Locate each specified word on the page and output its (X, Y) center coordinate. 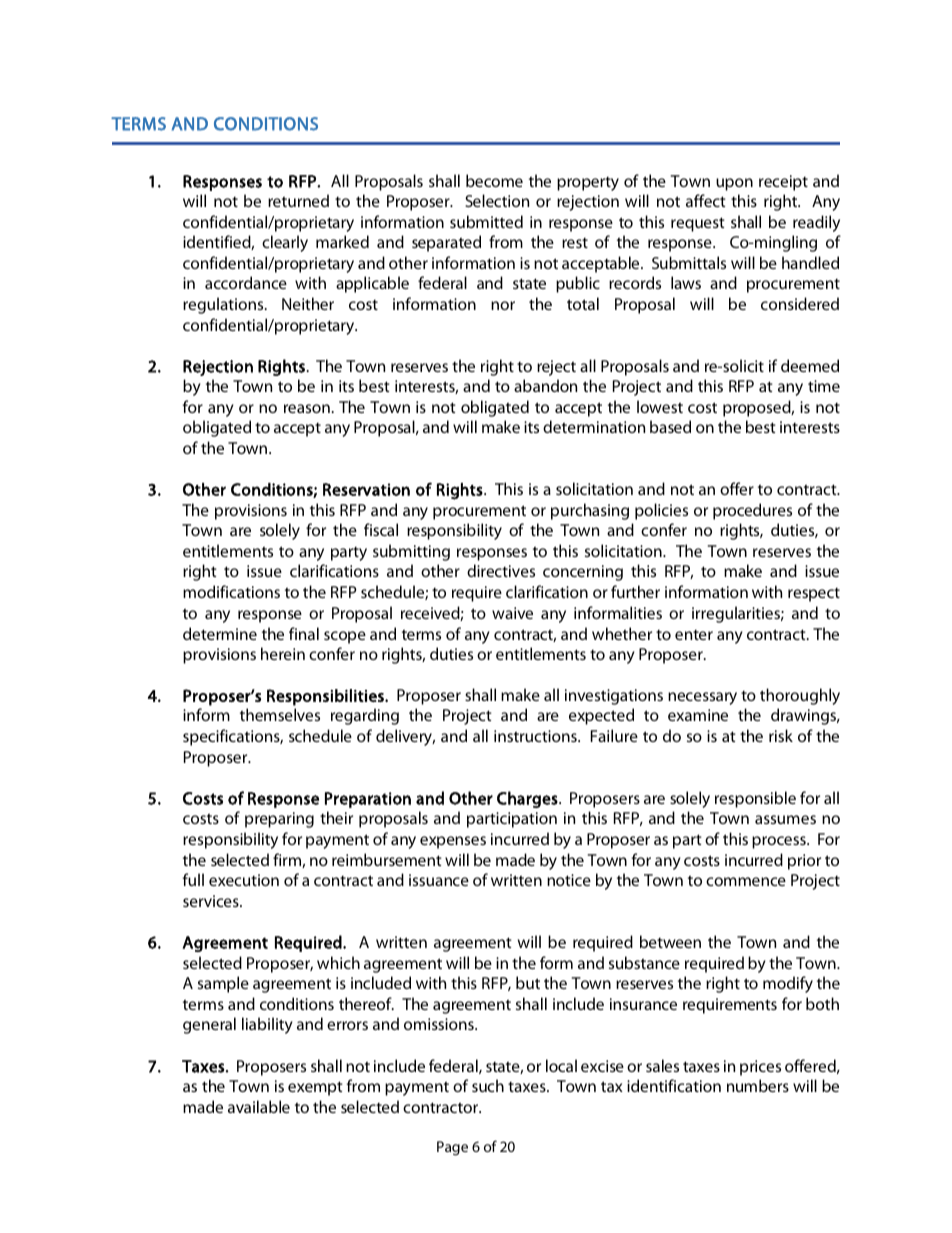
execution (244, 880)
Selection (497, 200)
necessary (702, 698)
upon (734, 184)
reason (307, 408)
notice (569, 880)
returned (298, 200)
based (670, 426)
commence (746, 881)
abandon (545, 385)
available (259, 1106)
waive (512, 613)
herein (283, 653)
